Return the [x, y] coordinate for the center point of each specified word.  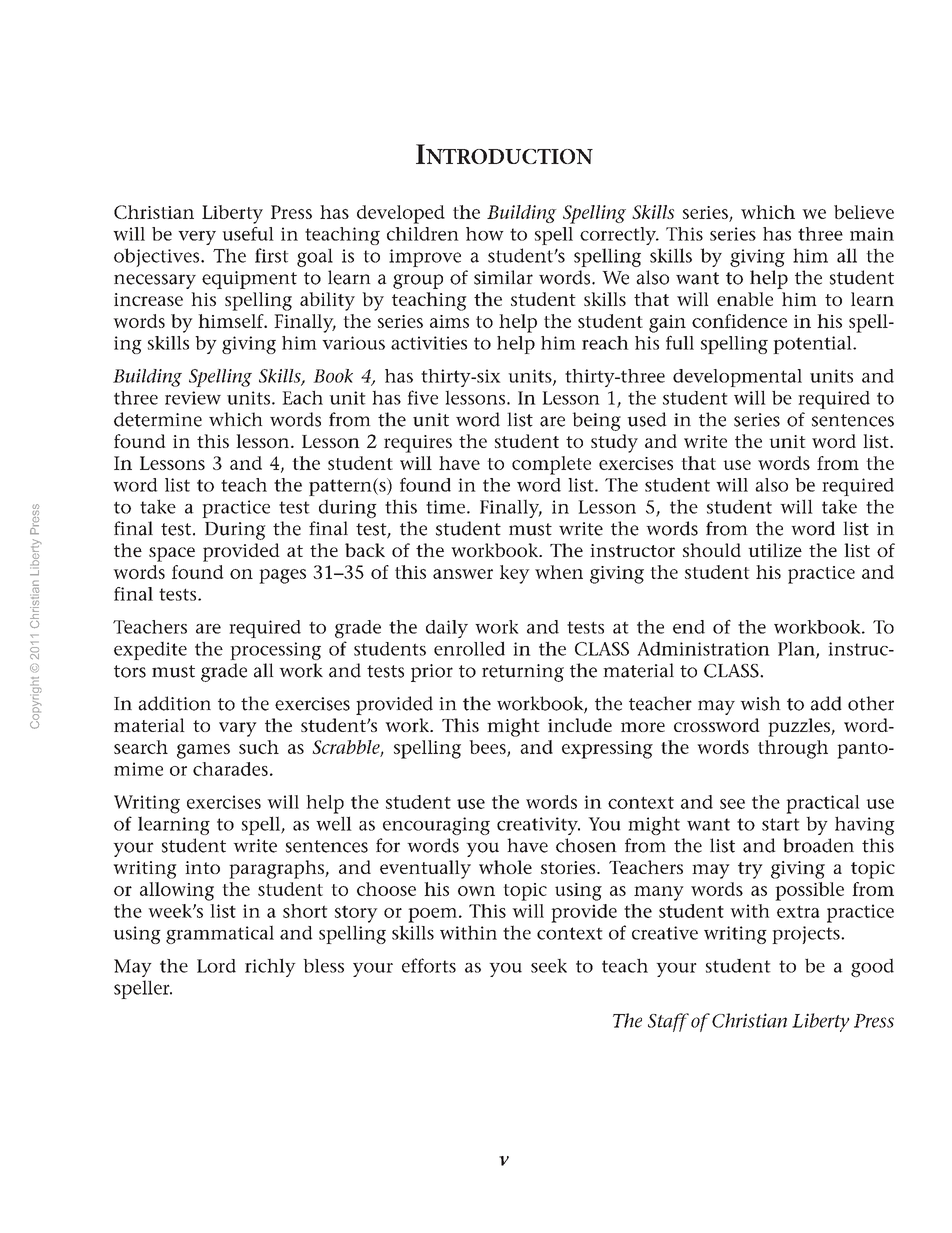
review [193, 398]
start [781, 824]
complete [551, 465]
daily [447, 629]
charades [230, 769]
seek [549, 965]
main [872, 234]
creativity [538, 826]
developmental [737, 378]
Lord [216, 966]
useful [248, 234]
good [872, 967]
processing [275, 651]
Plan [797, 649]
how [485, 234]
